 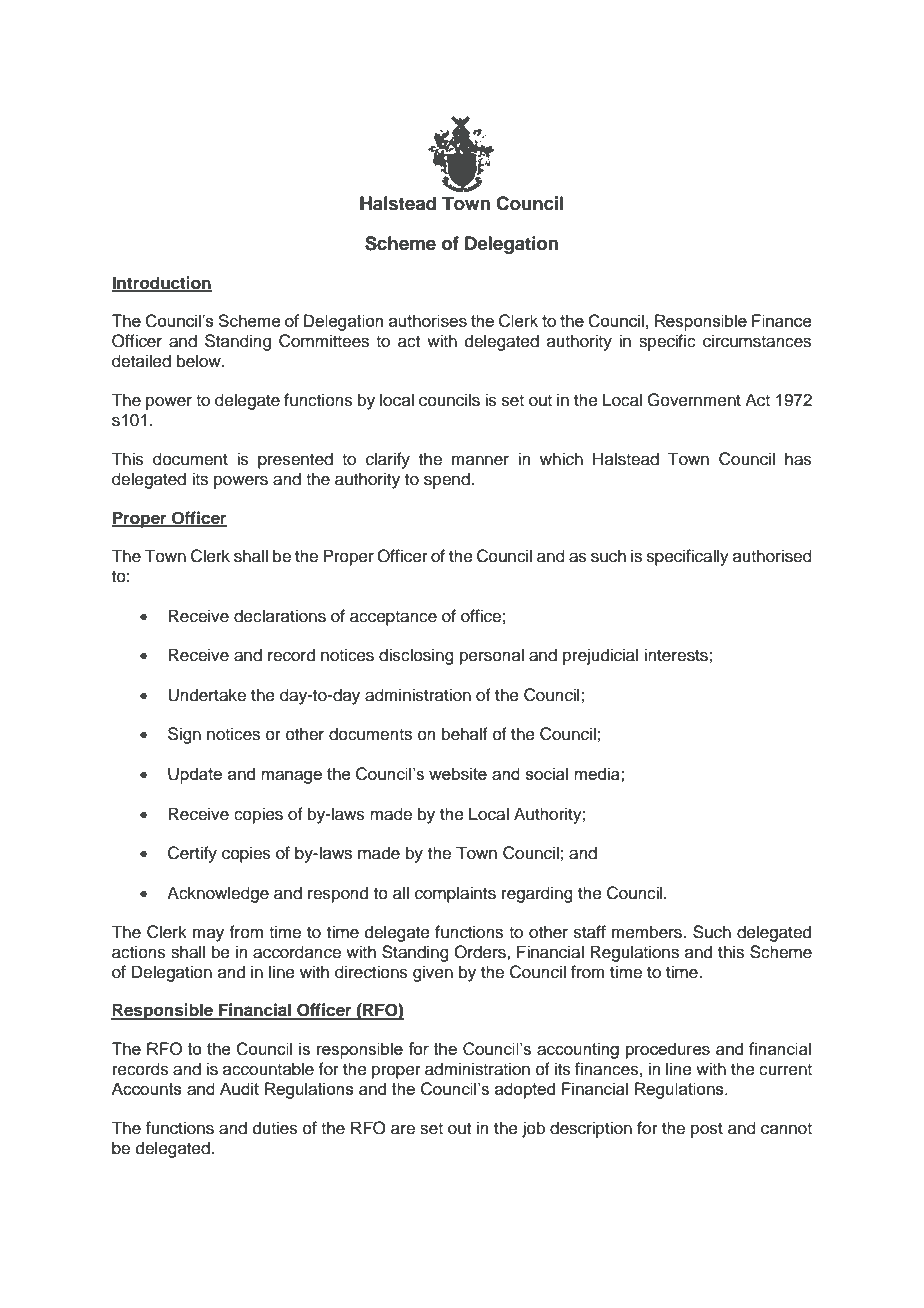 What do you see at coordinates (772, 556) in the image?
I see `authorised` at bounding box center [772, 556].
